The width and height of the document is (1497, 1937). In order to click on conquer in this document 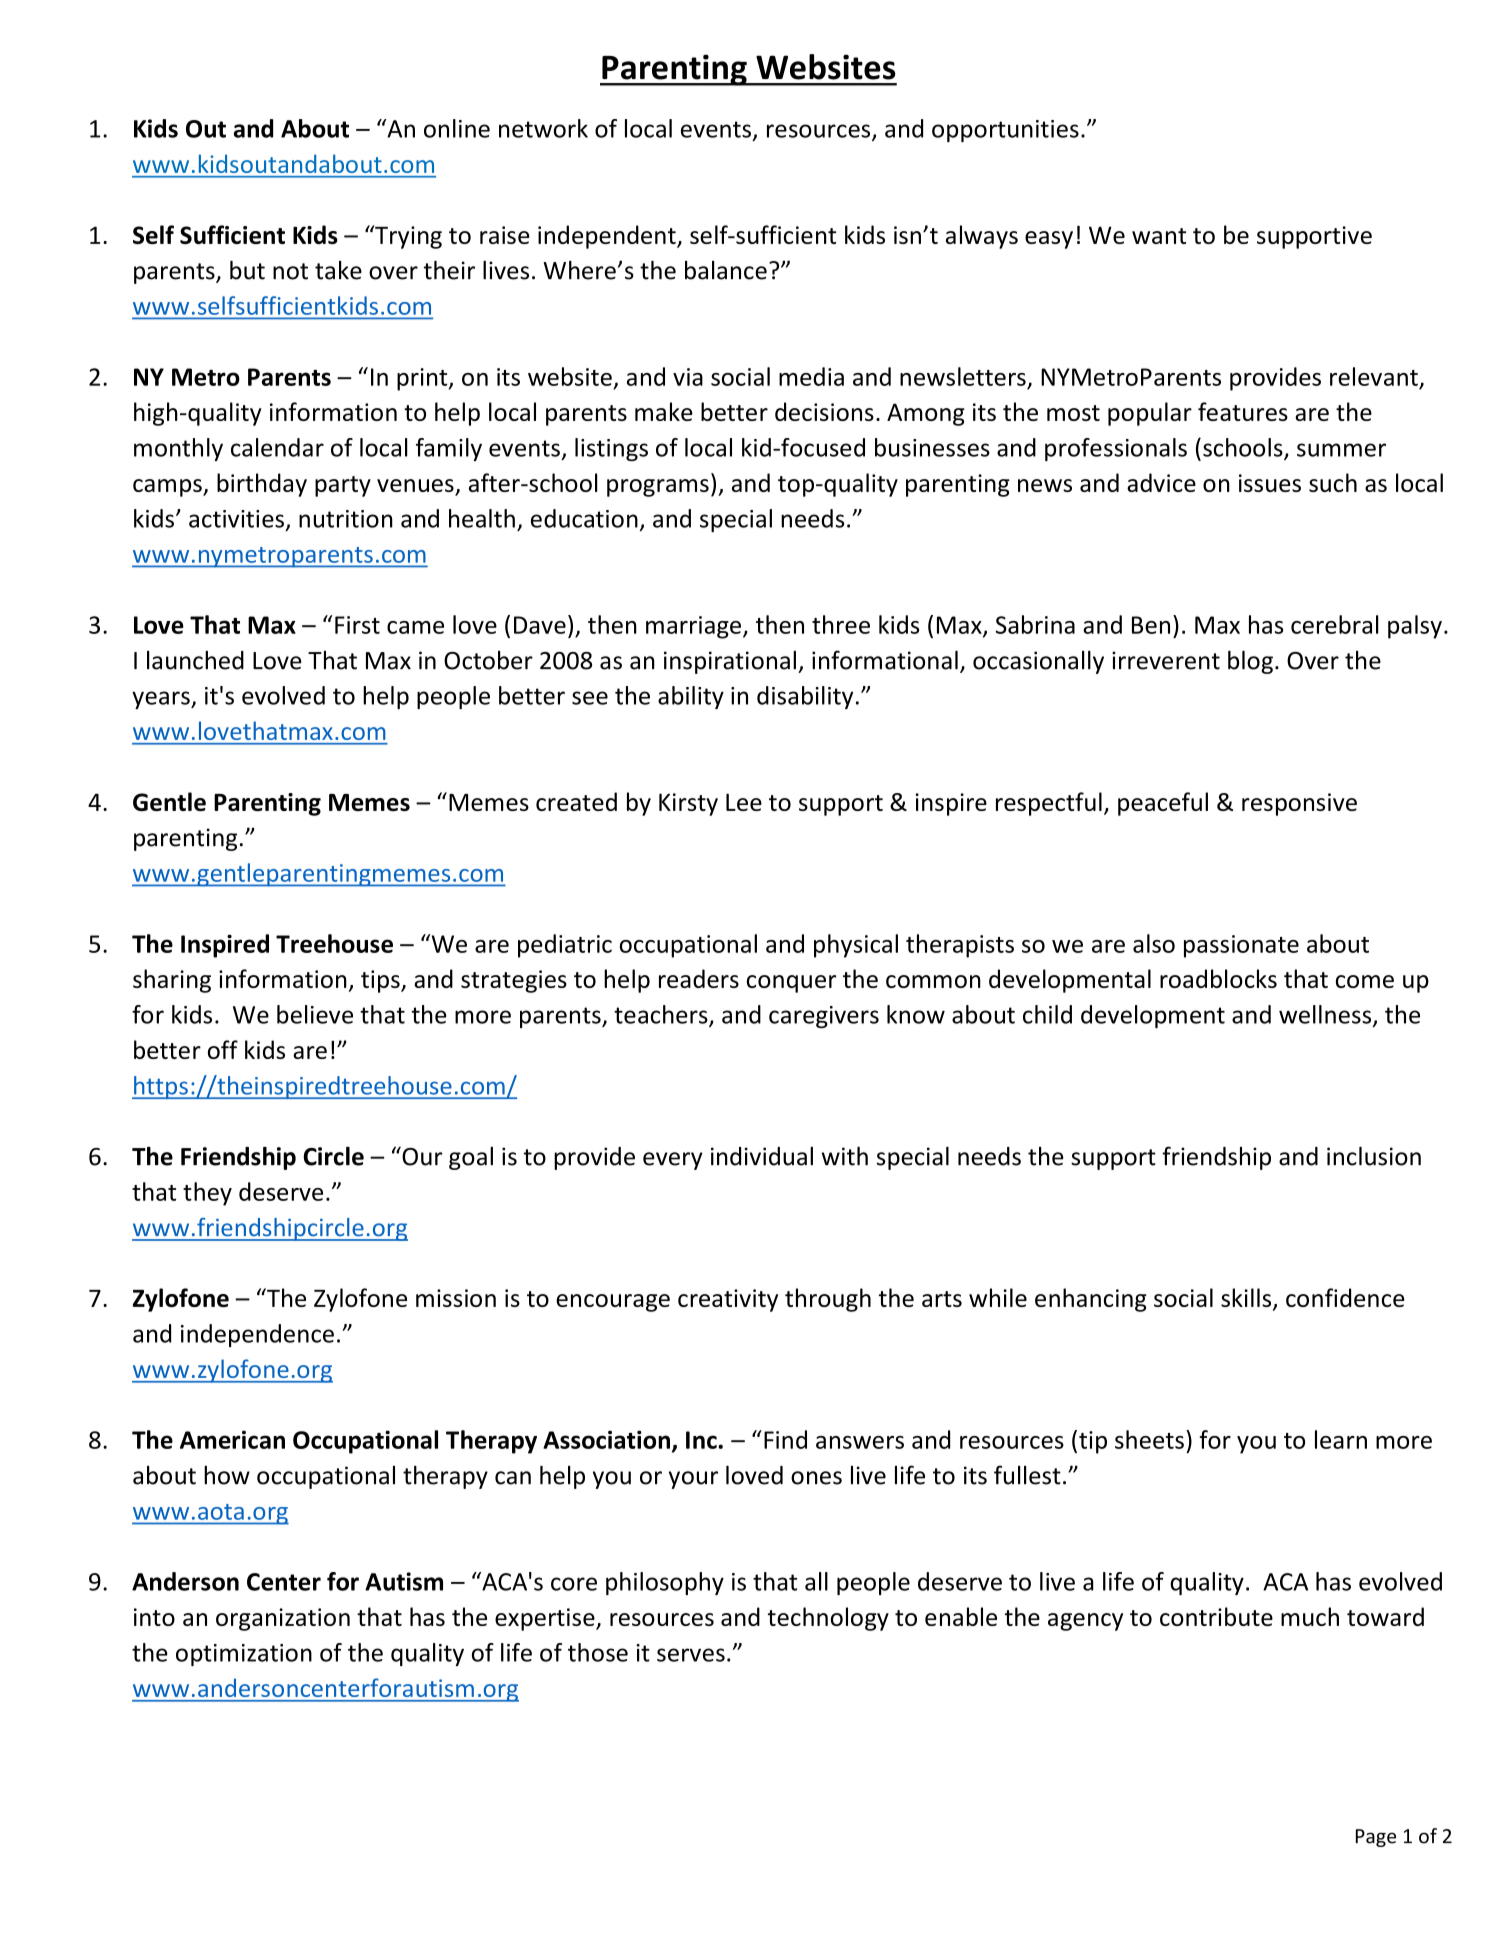, I will do `click(791, 984)`.
